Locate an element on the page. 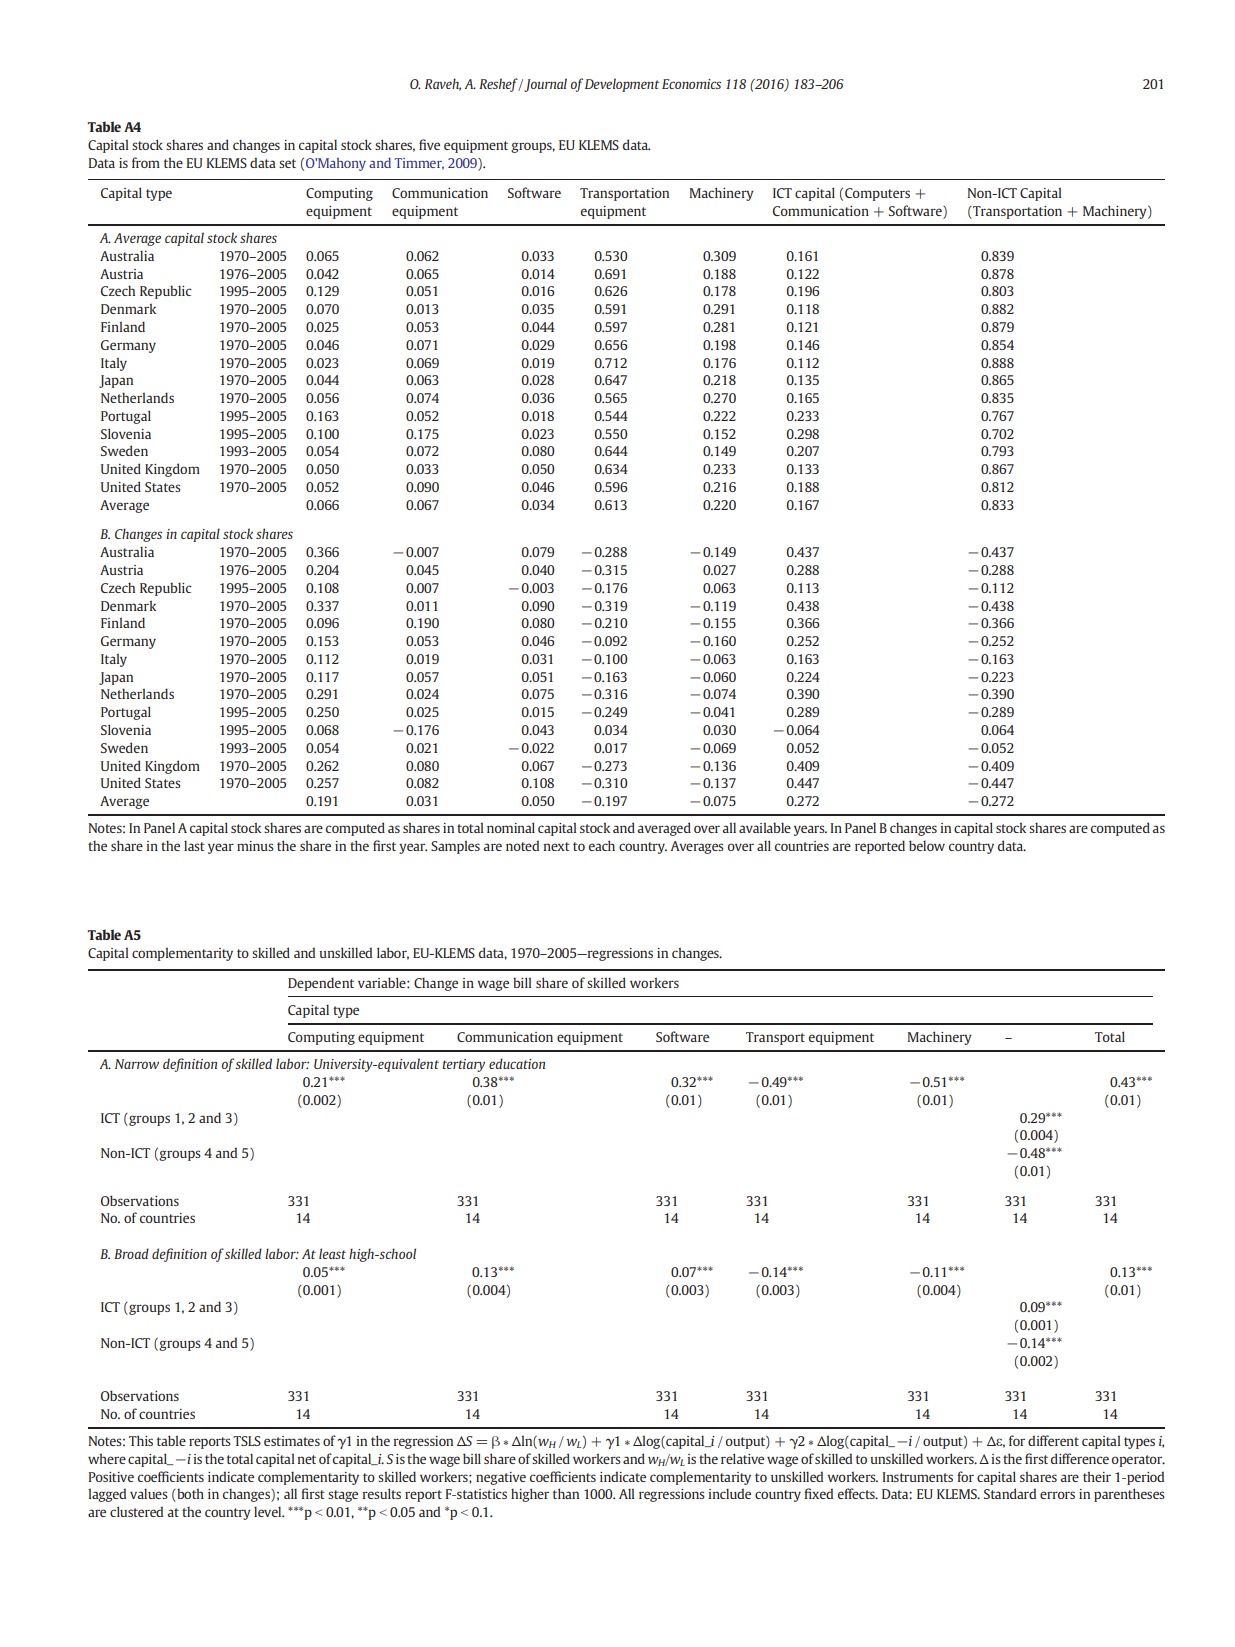 This page has height=1647, width=1235. each is located at coordinates (602, 845).
